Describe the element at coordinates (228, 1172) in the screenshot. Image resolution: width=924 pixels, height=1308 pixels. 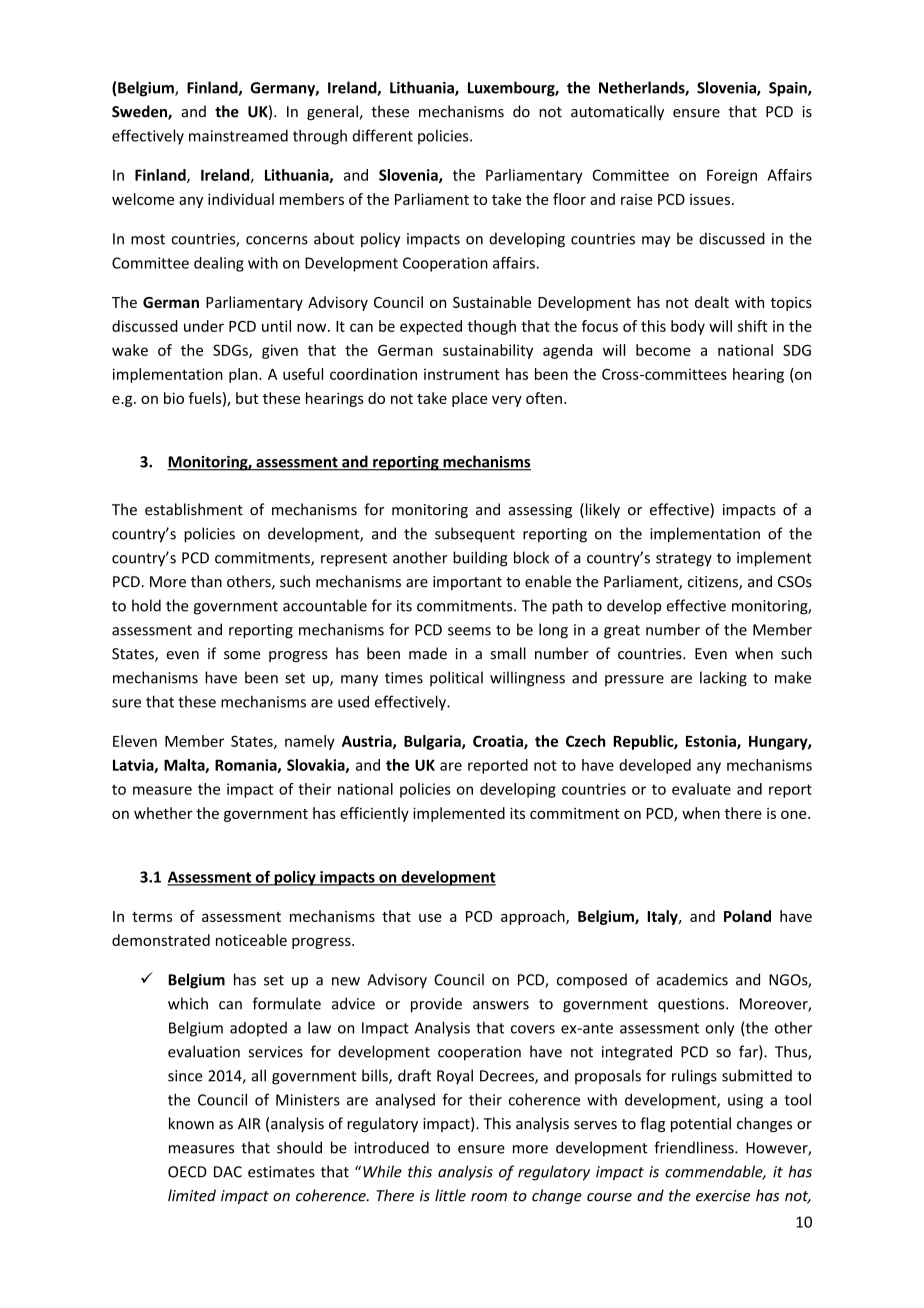
I see `DAC` at that location.
